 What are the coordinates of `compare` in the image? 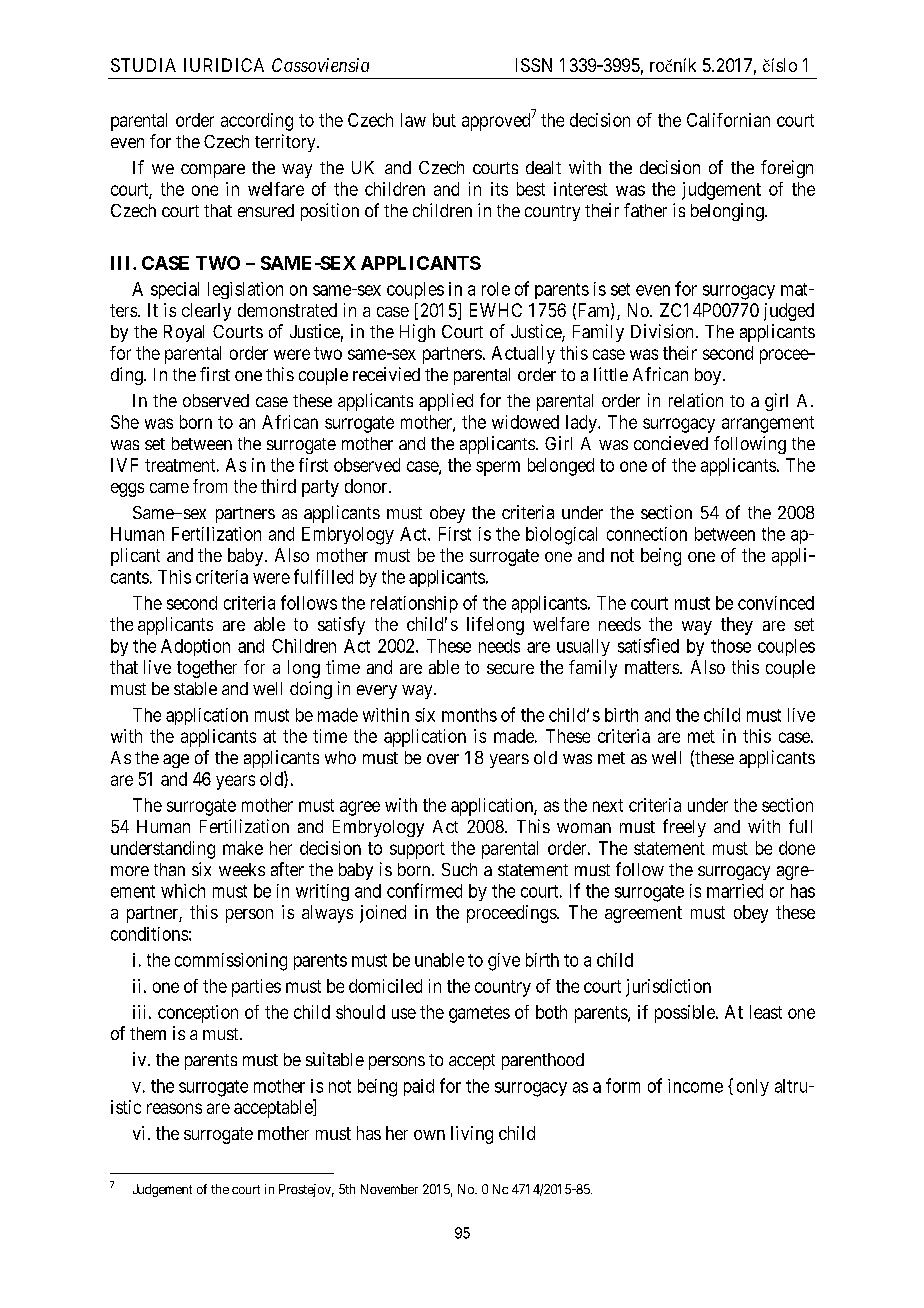 It's located at (213, 171).
